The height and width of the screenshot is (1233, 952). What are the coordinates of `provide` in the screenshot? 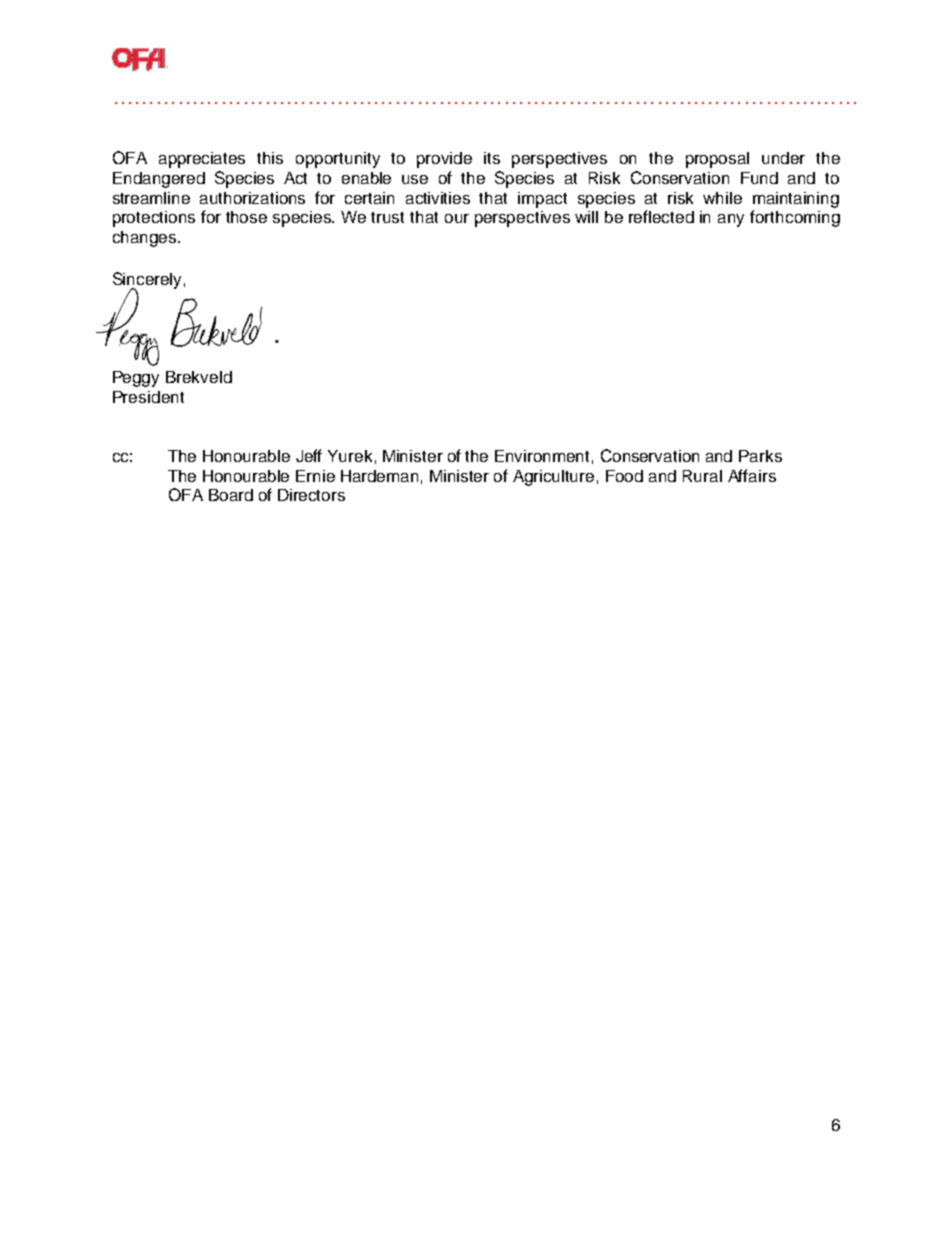 It's located at (444, 160).
